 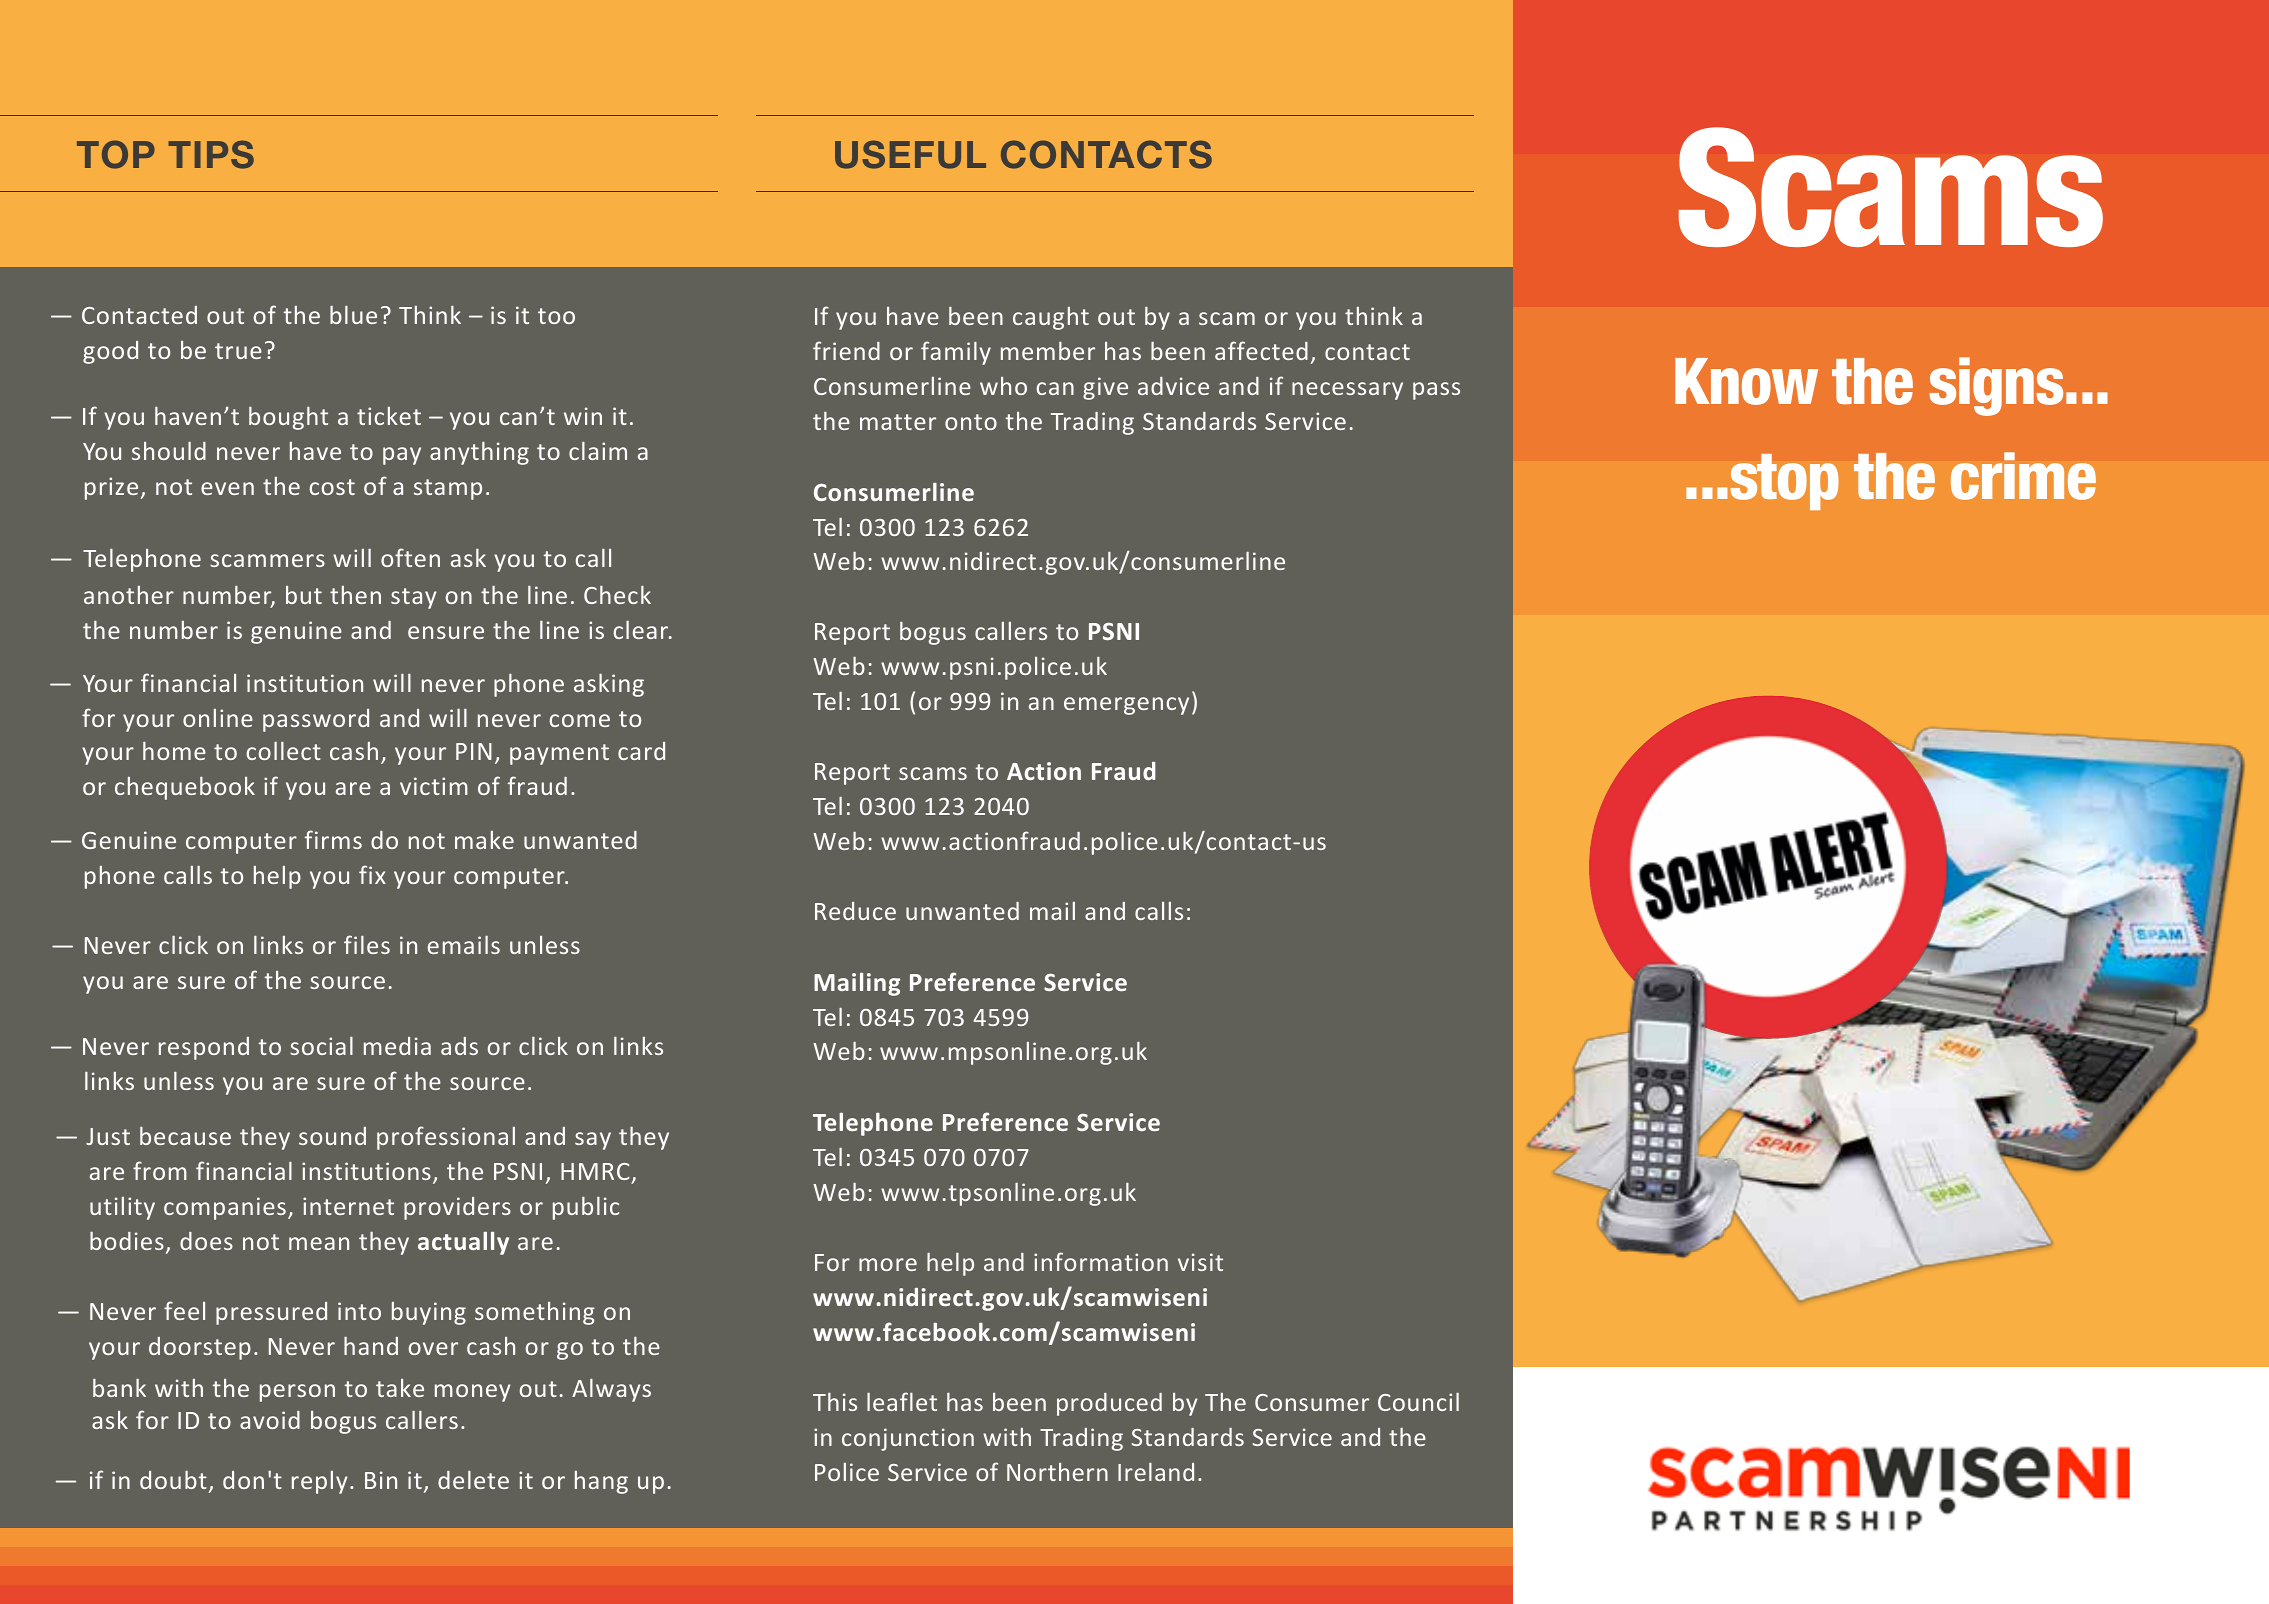 What do you see at coordinates (1785, 482) in the screenshot?
I see `stop` at bounding box center [1785, 482].
